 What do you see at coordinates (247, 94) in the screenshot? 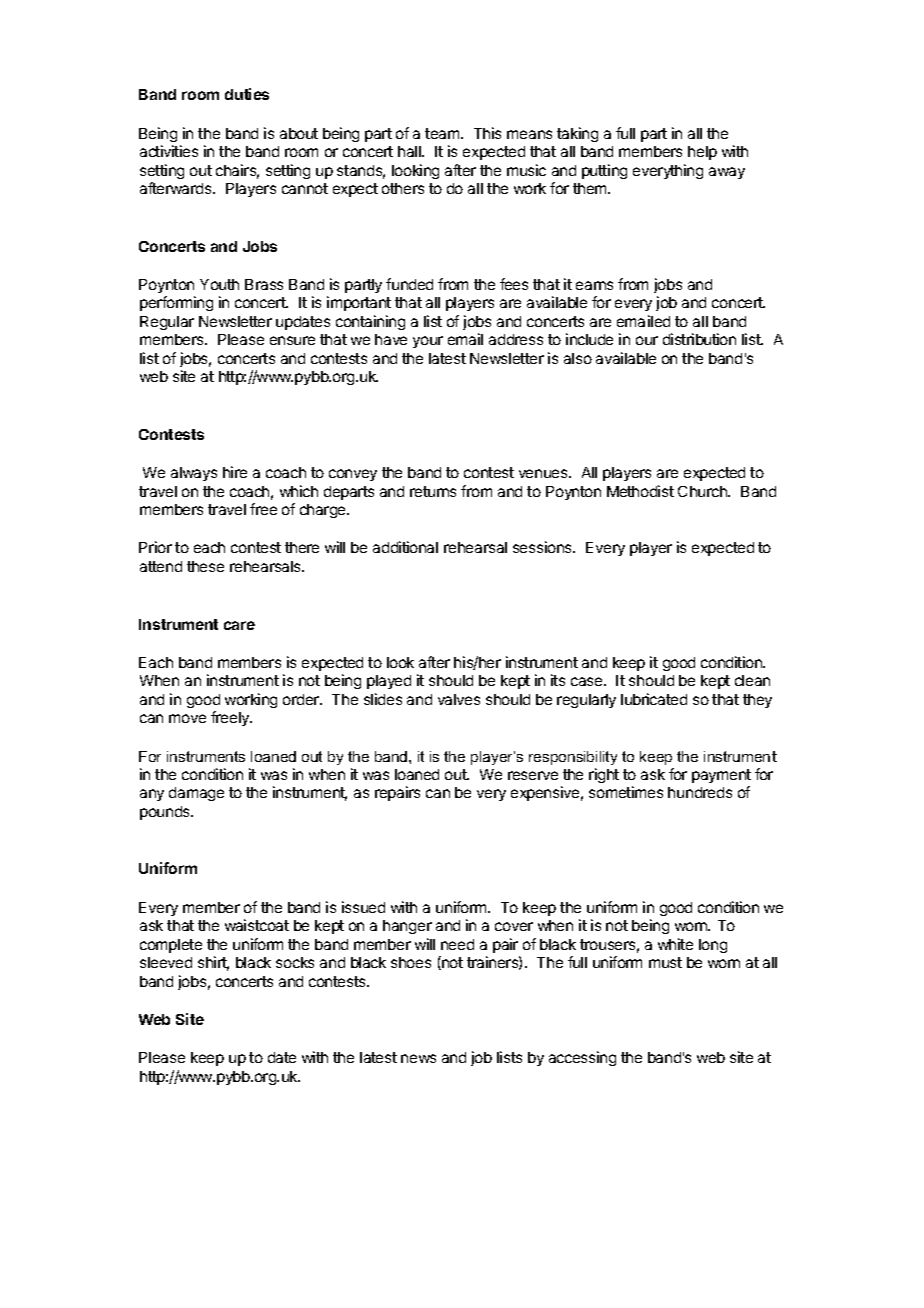
I see `duties` at bounding box center [247, 94].
